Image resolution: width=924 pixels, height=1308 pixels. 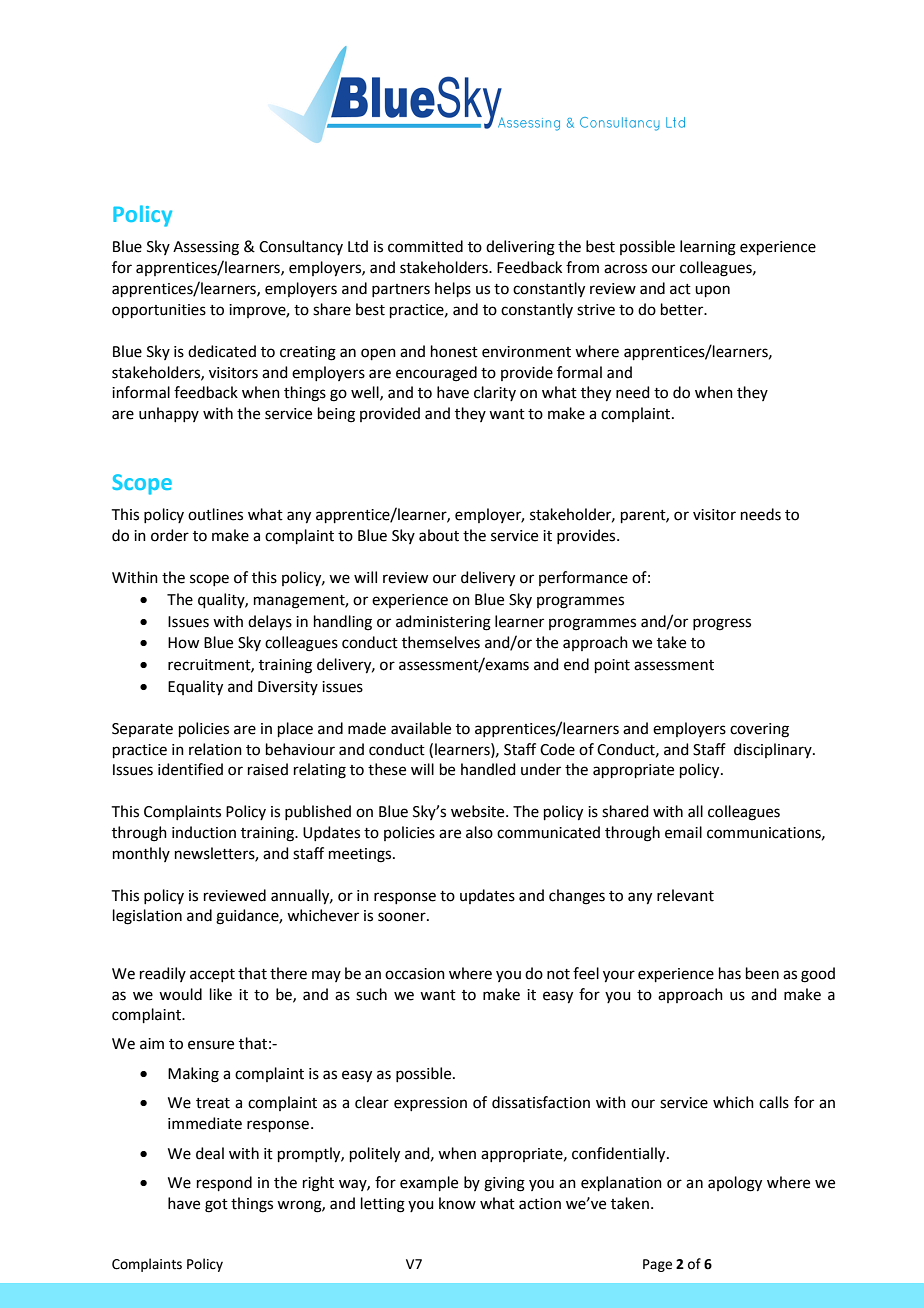 What do you see at coordinates (206, 248) in the screenshot?
I see `Assessing` at bounding box center [206, 248].
